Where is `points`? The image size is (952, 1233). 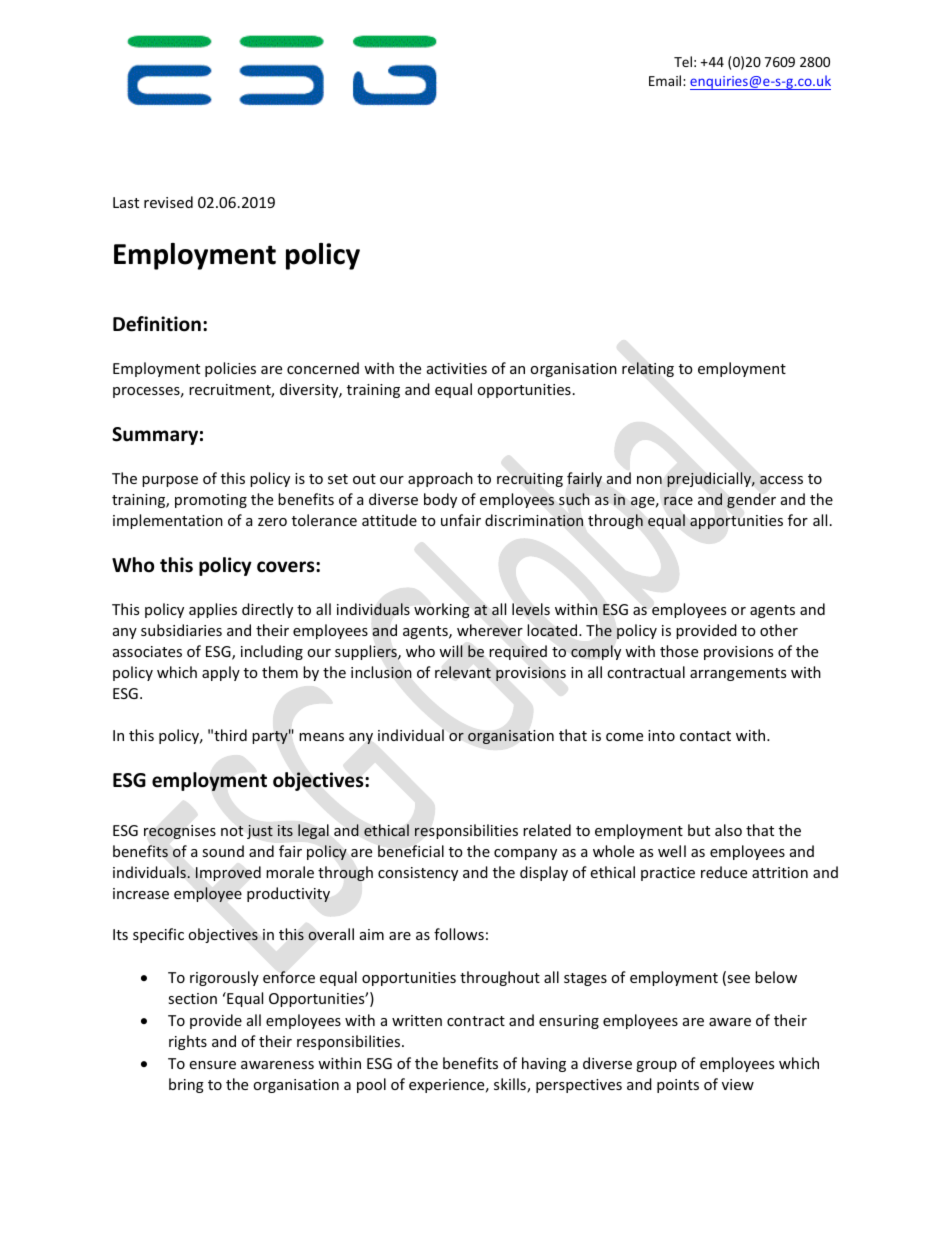 points is located at coordinates (678, 1086).
